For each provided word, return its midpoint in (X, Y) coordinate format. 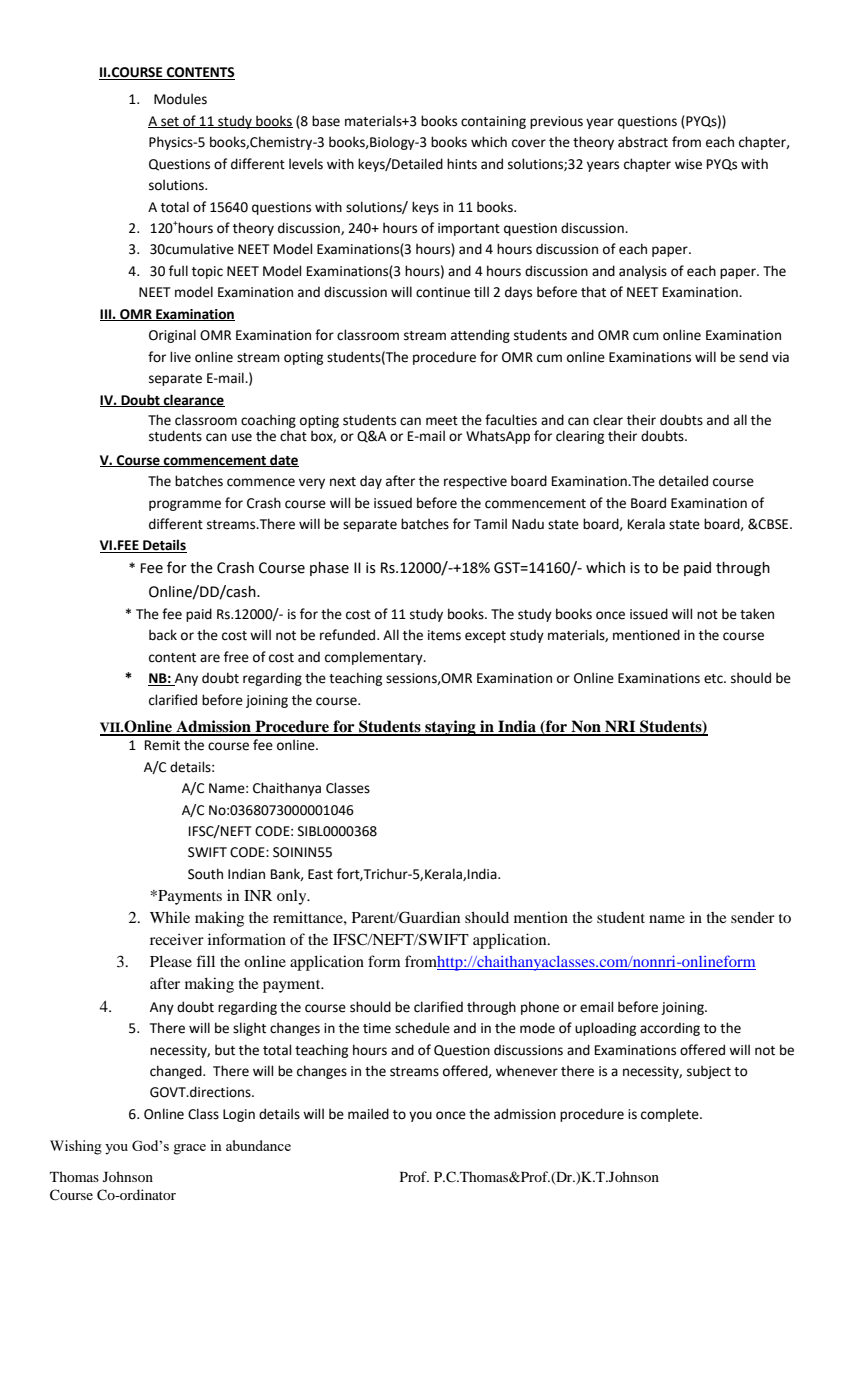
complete (671, 1115)
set (170, 122)
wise (688, 164)
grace (189, 1149)
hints (462, 164)
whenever (527, 1071)
